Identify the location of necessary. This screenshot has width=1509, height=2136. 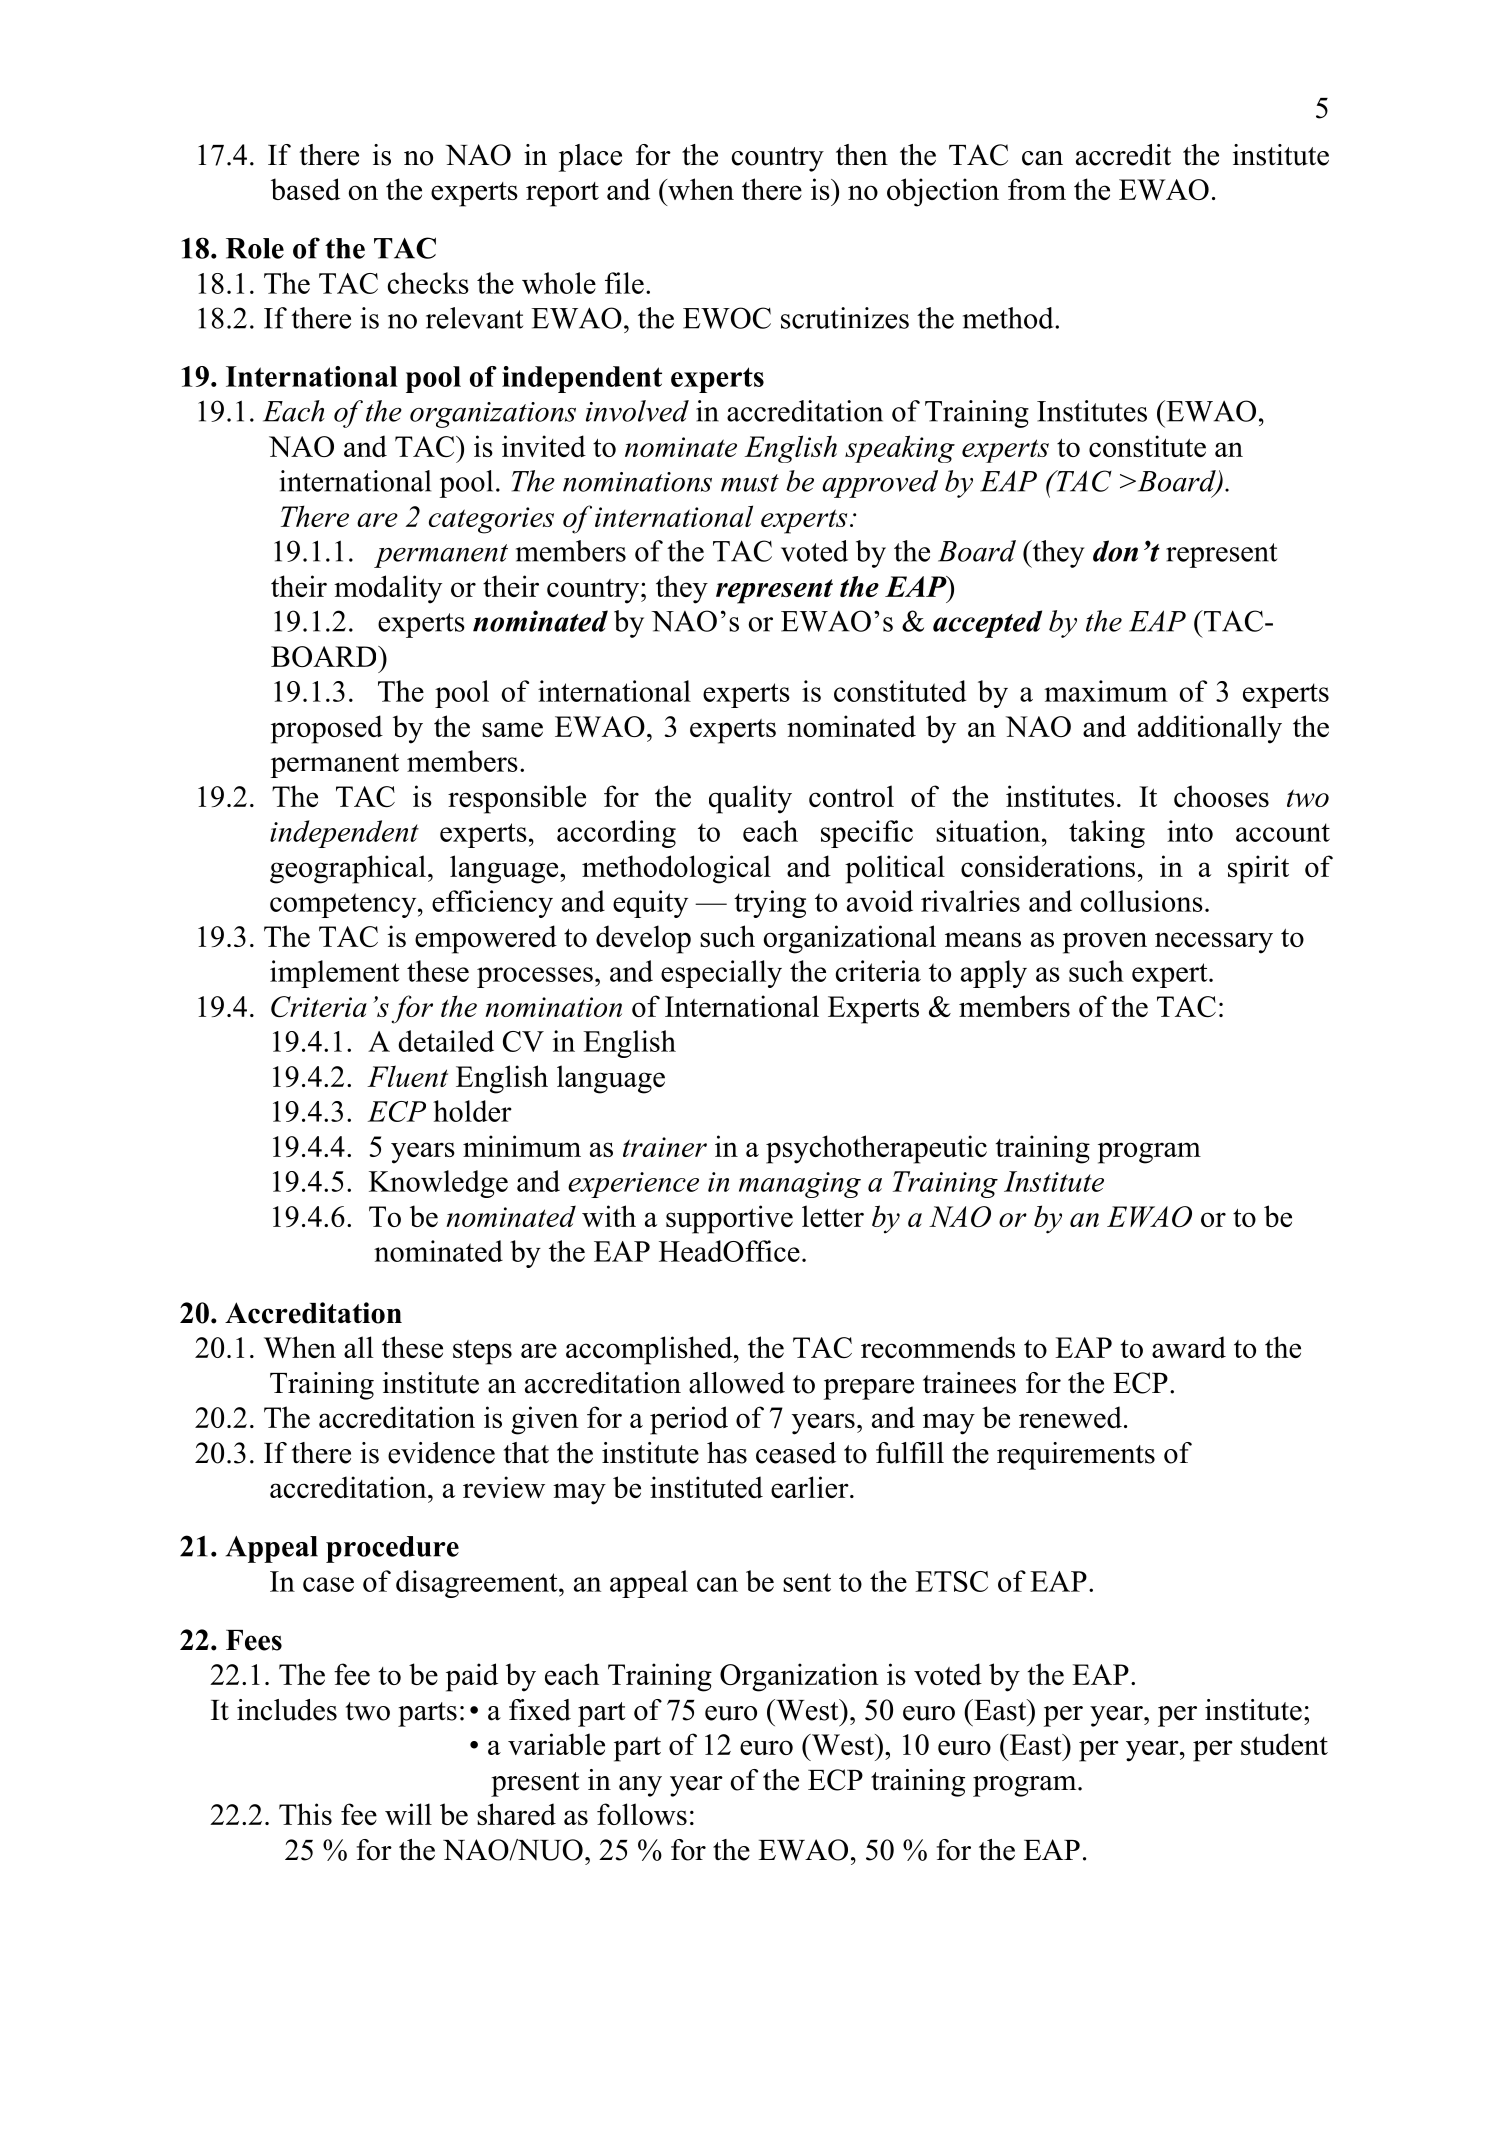
(1214, 943).
